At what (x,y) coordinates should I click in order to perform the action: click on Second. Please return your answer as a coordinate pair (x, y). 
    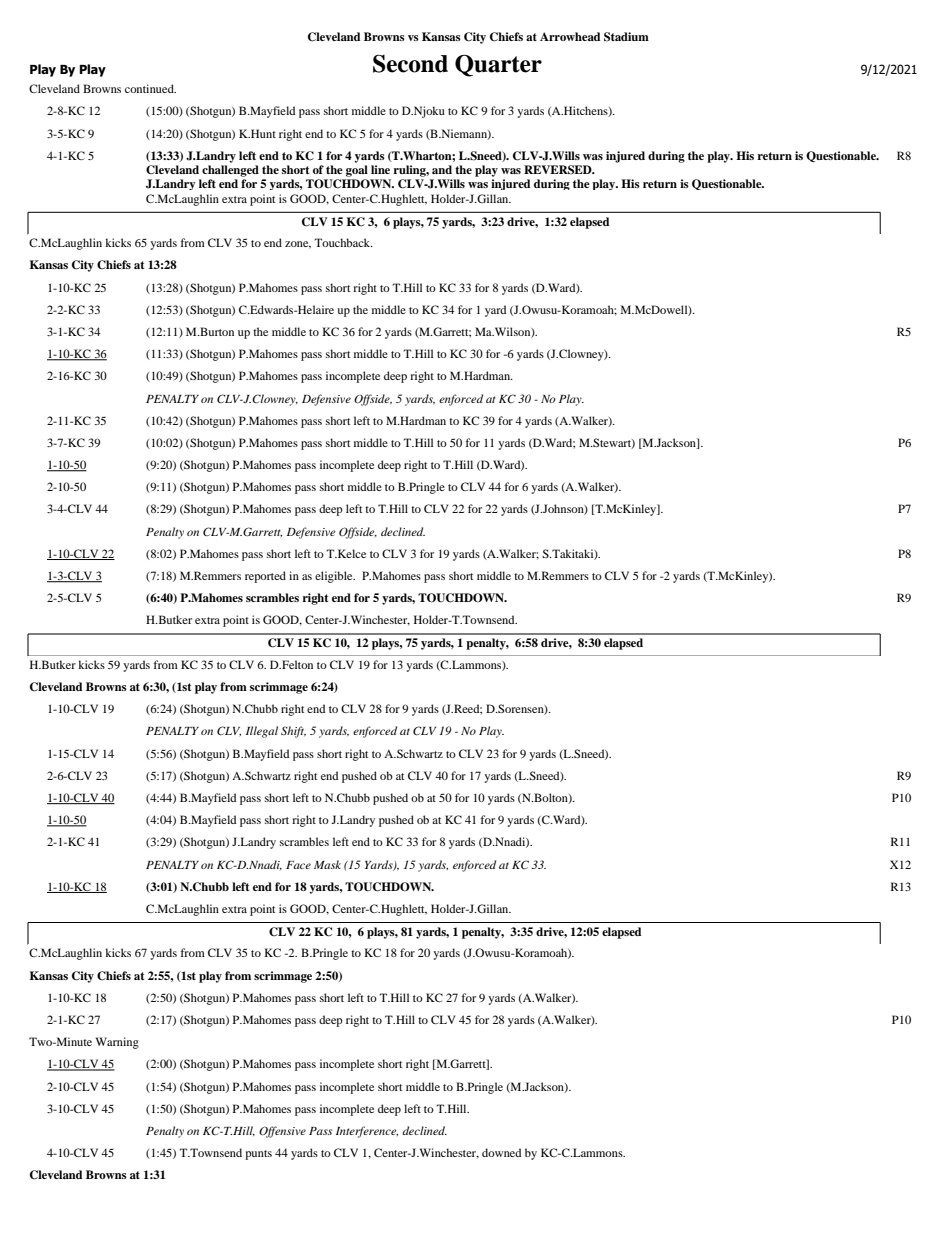
    Looking at the image, I should click on (410, 63).
